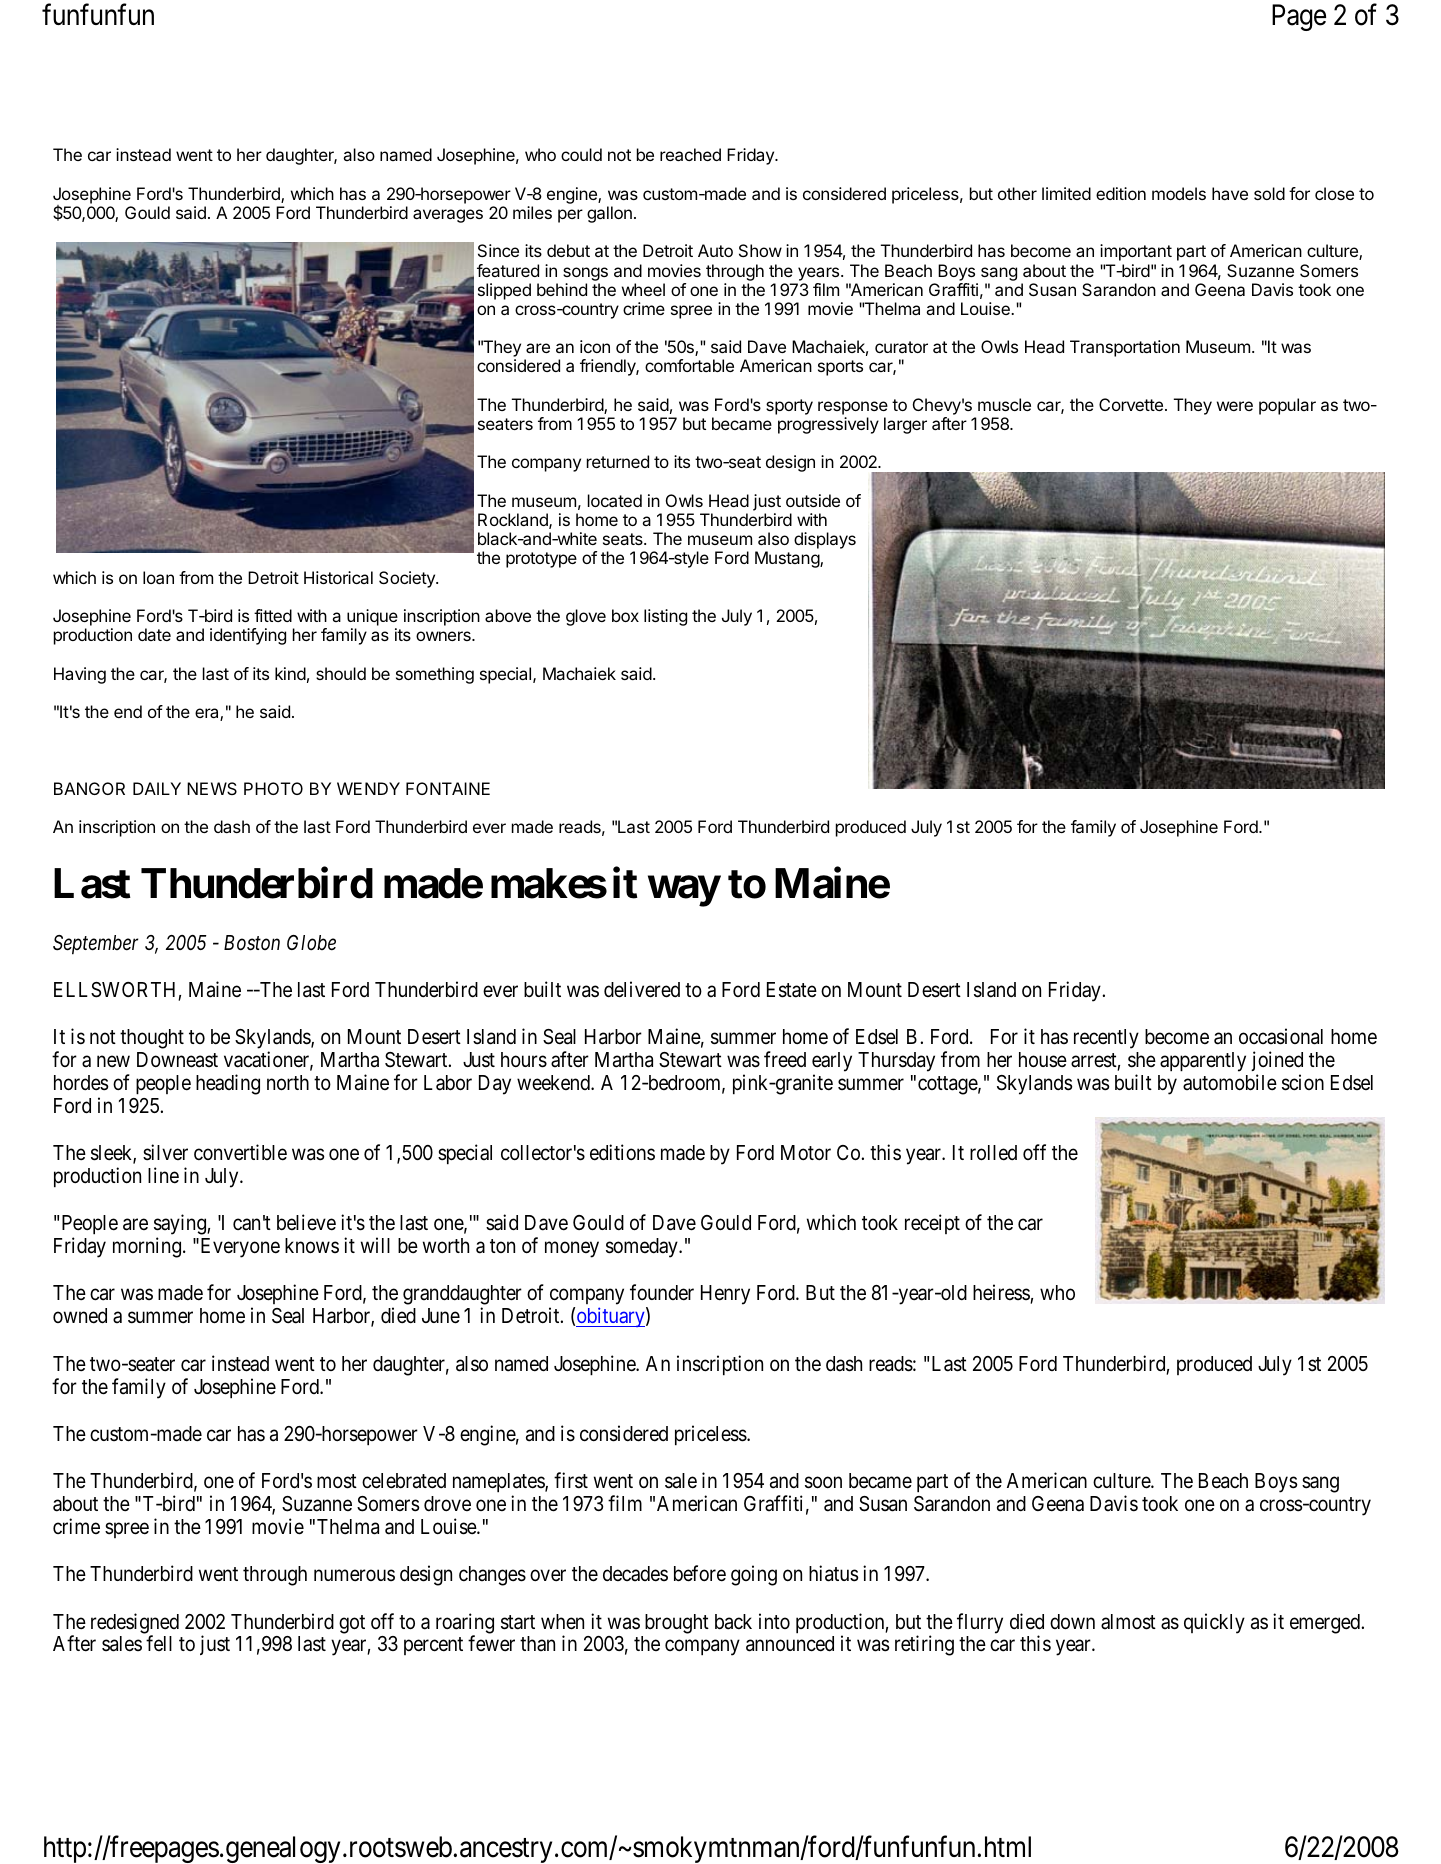 The height and width of the image is (1864, 1441). Describe the element at coordinates (448, 216) in the image. I see `averages` at that location.
